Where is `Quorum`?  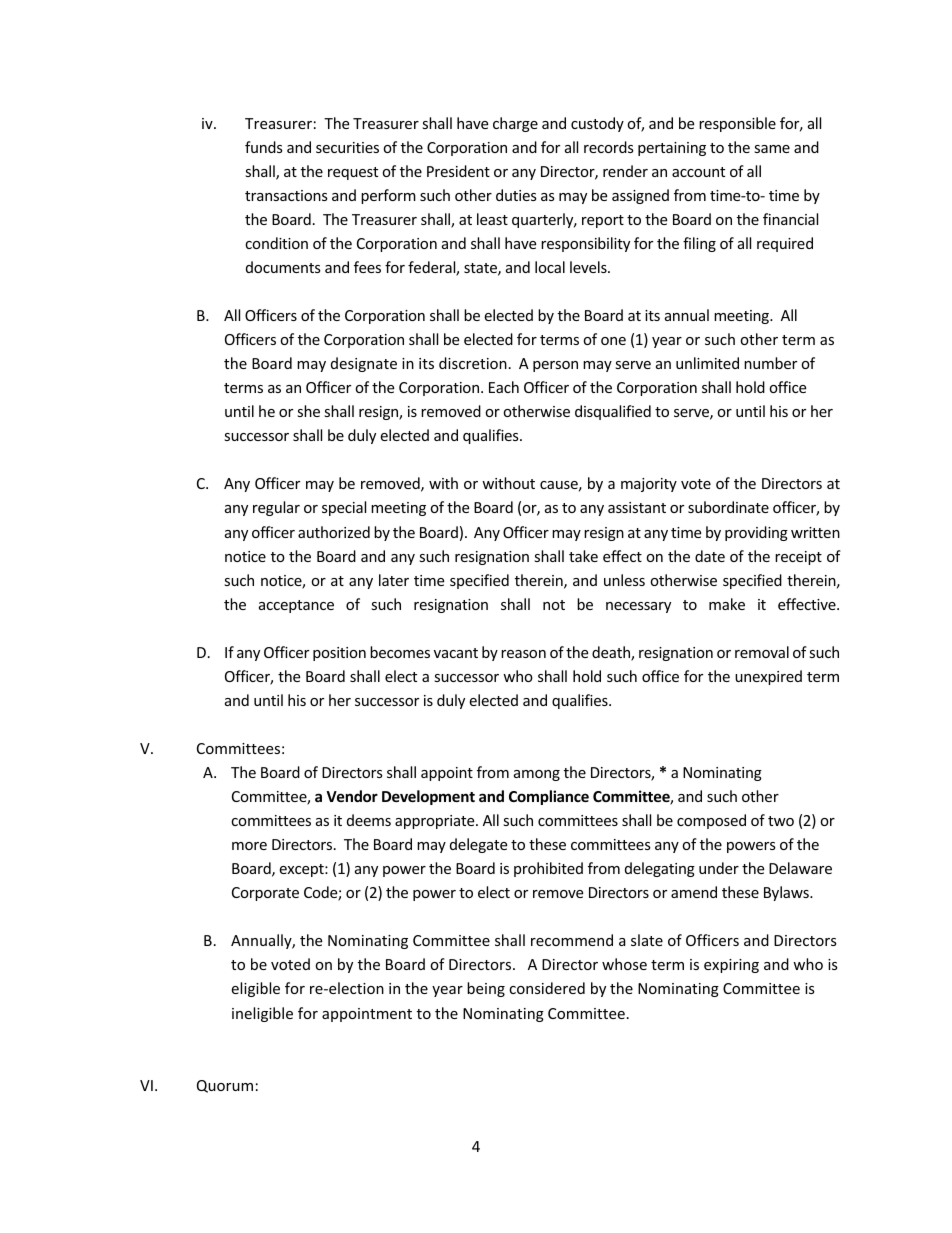 Quorum is located at coordinates (225, 1086).
